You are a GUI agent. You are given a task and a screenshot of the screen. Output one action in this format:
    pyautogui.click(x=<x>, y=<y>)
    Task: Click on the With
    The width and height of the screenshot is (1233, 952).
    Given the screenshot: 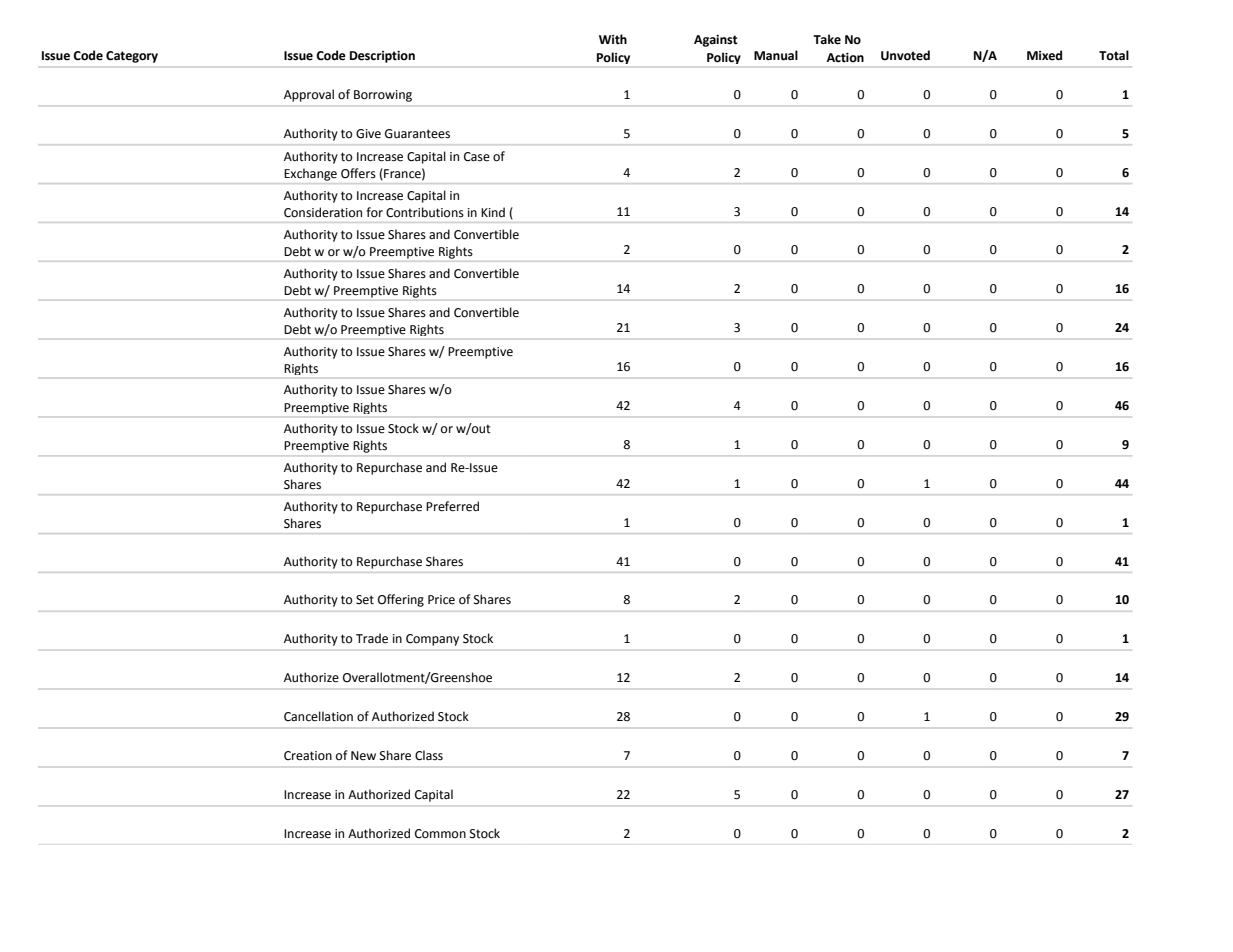 What is the action you would take?
    pyautogui.click(x=613, y=39)
